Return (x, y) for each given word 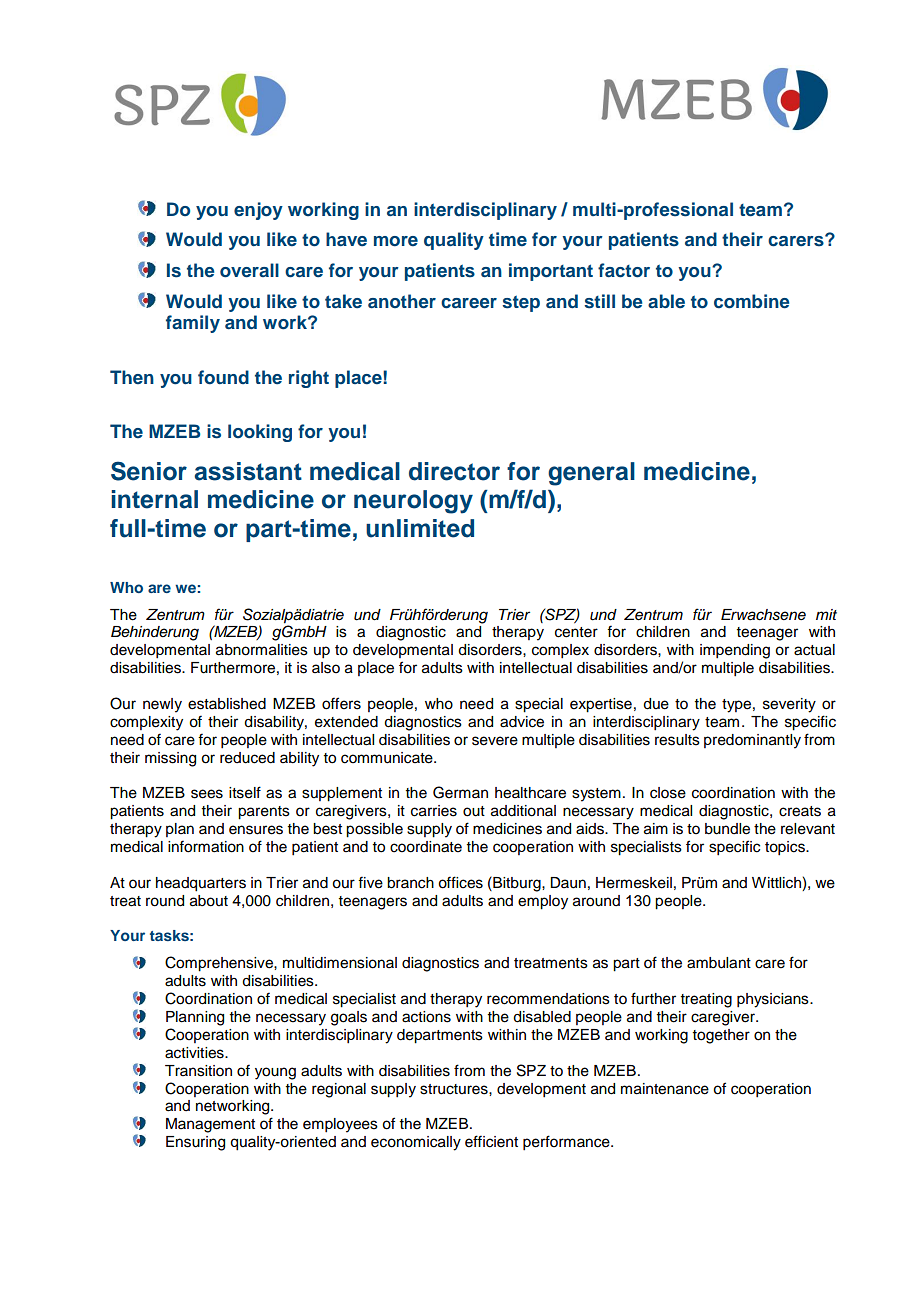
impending (735, 651)
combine (751, 301)
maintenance (665, 1089)
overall (249, 270)
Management (210, 1125)
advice (522, 722)
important (551, 272)
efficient (491, 1141)
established (227, 704)
